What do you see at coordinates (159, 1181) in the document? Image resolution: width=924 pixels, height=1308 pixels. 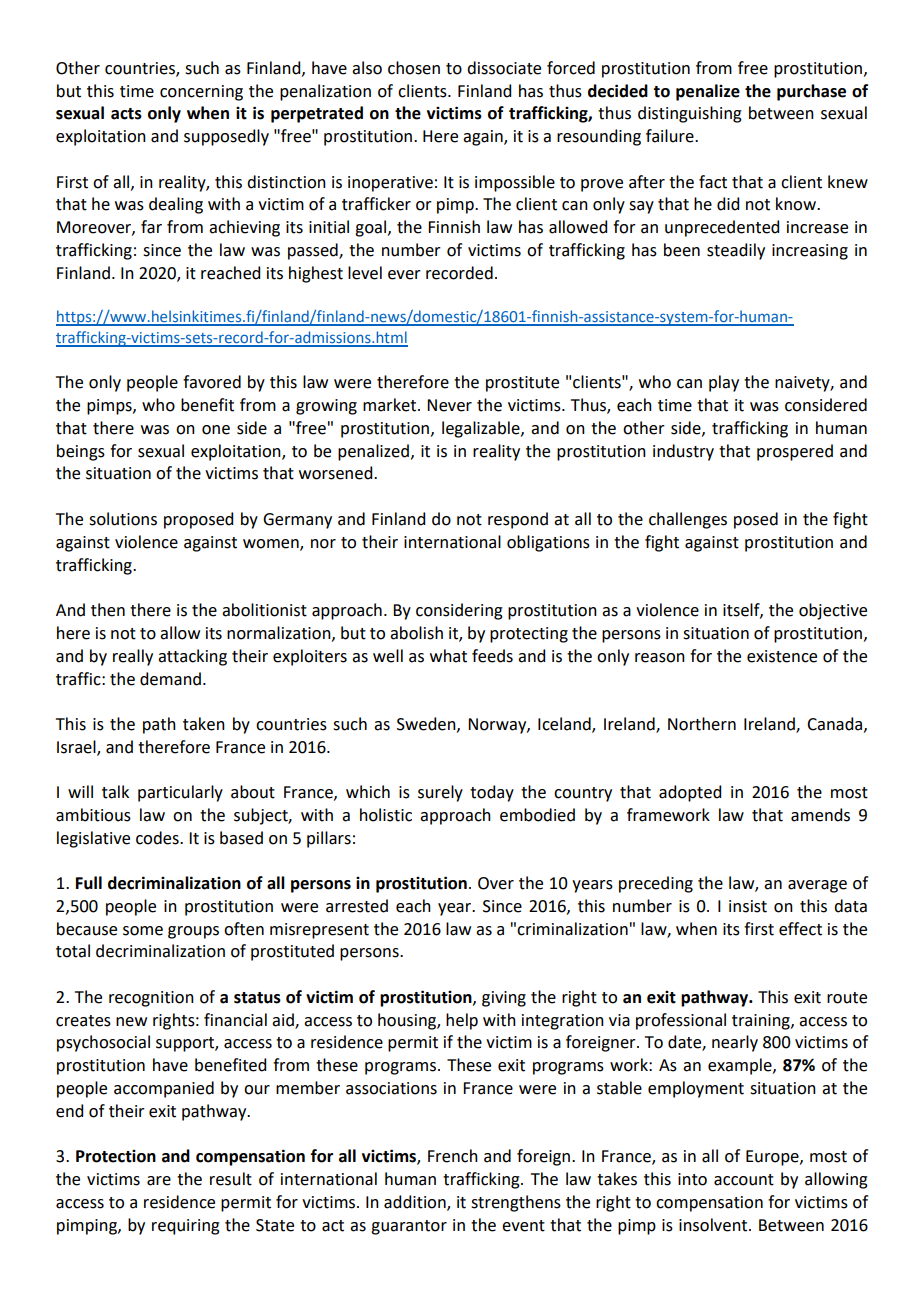 I see `are` at bounding box center [159, 1181].
